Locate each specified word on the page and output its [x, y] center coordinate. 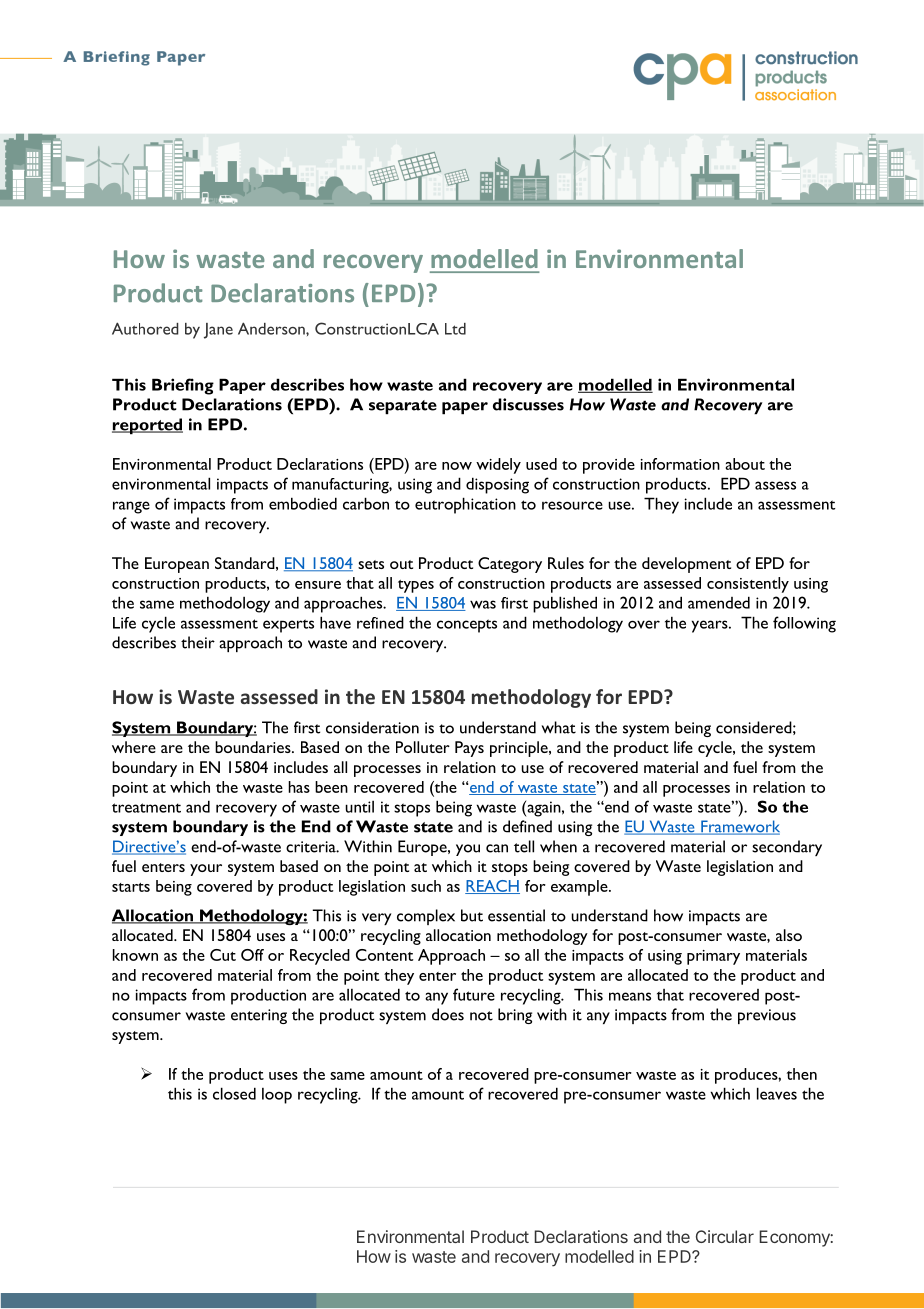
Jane [218, 331]
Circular [725, 1236]
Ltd [455, 329]
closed [234, 1093]
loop [277, 1096]
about [745, 464]
